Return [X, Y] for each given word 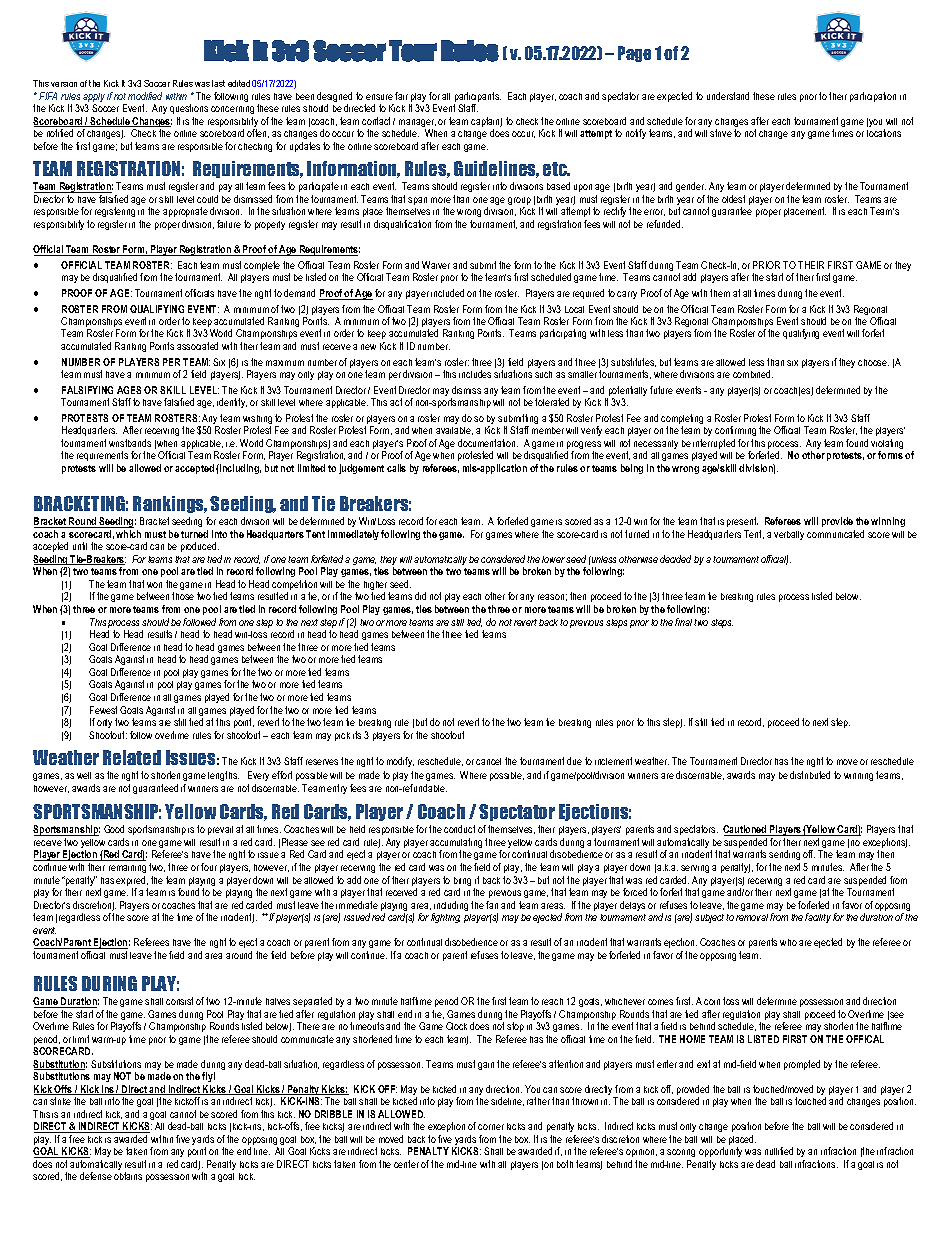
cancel [488, 761]
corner [491, 1127]
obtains [128, 1176]
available [454, 431]
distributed [810, 775]
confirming [735, 433]
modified [145, 96]
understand [728, 96]
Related [132, 757]
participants [477, 98]
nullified [779, 1151]
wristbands [130, 443]
